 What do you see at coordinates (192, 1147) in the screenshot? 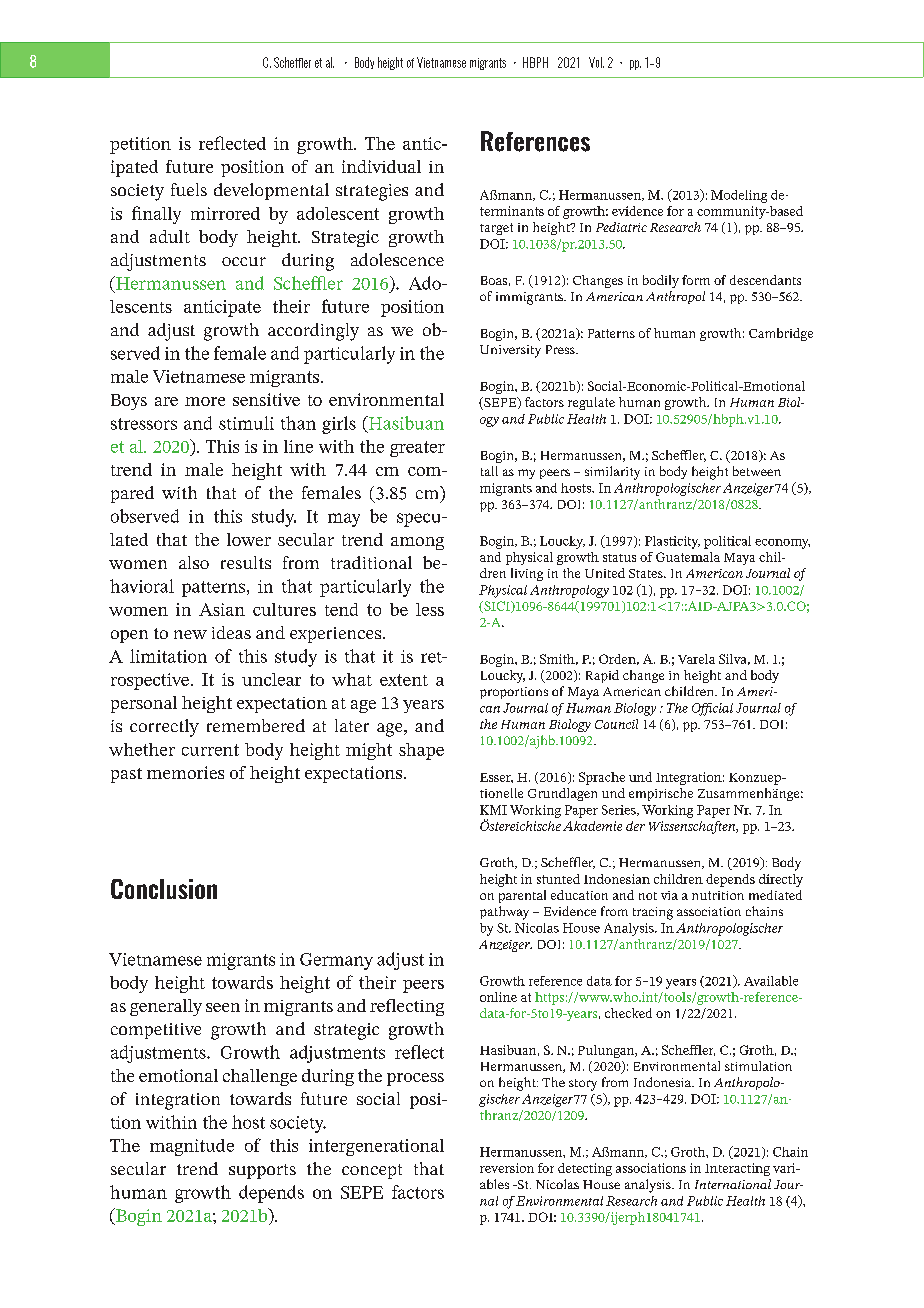
I see `magnitude` at bounding box center [192, 1147].
